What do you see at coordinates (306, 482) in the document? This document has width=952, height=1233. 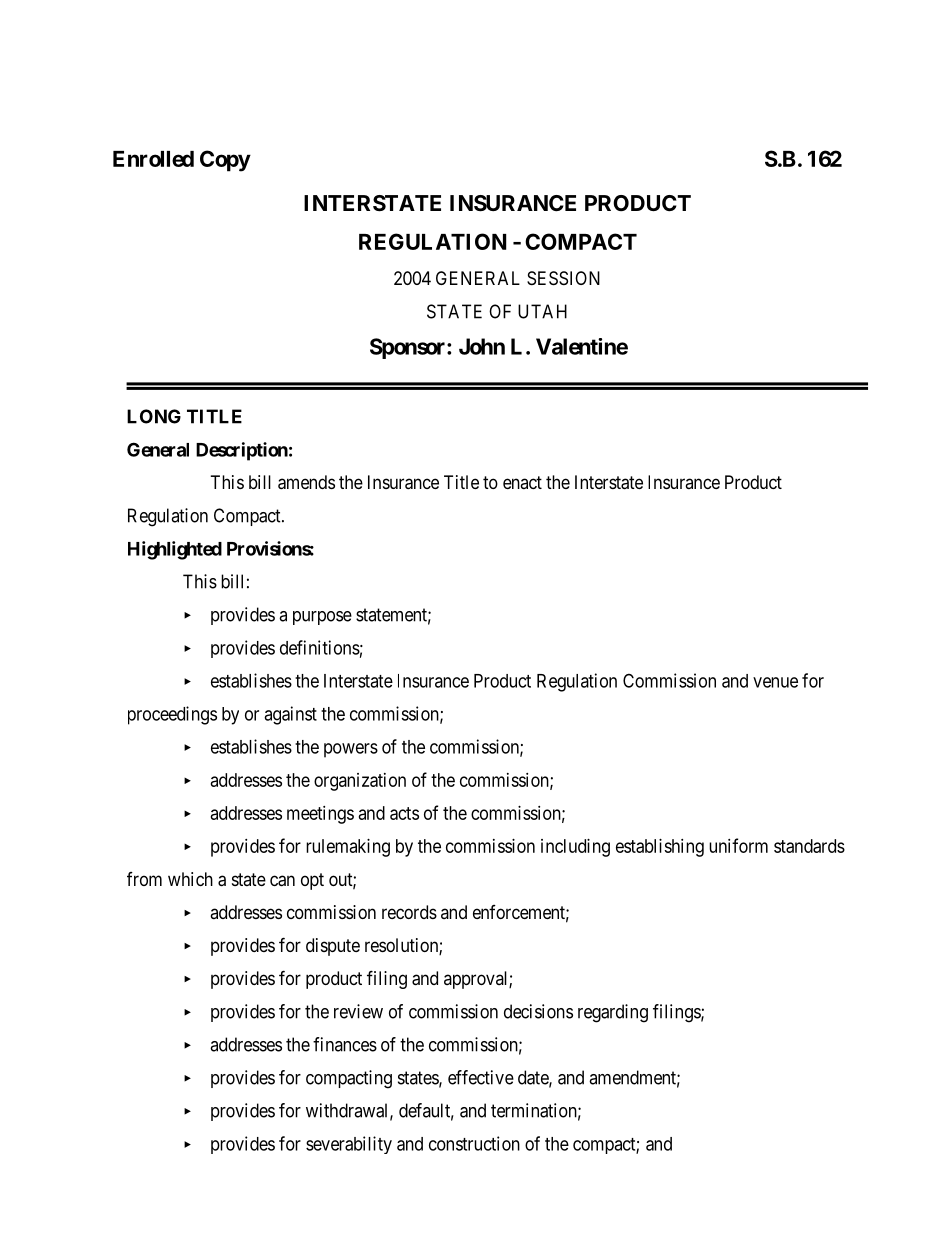 I see `amends` at bounding box center [306, 482].
